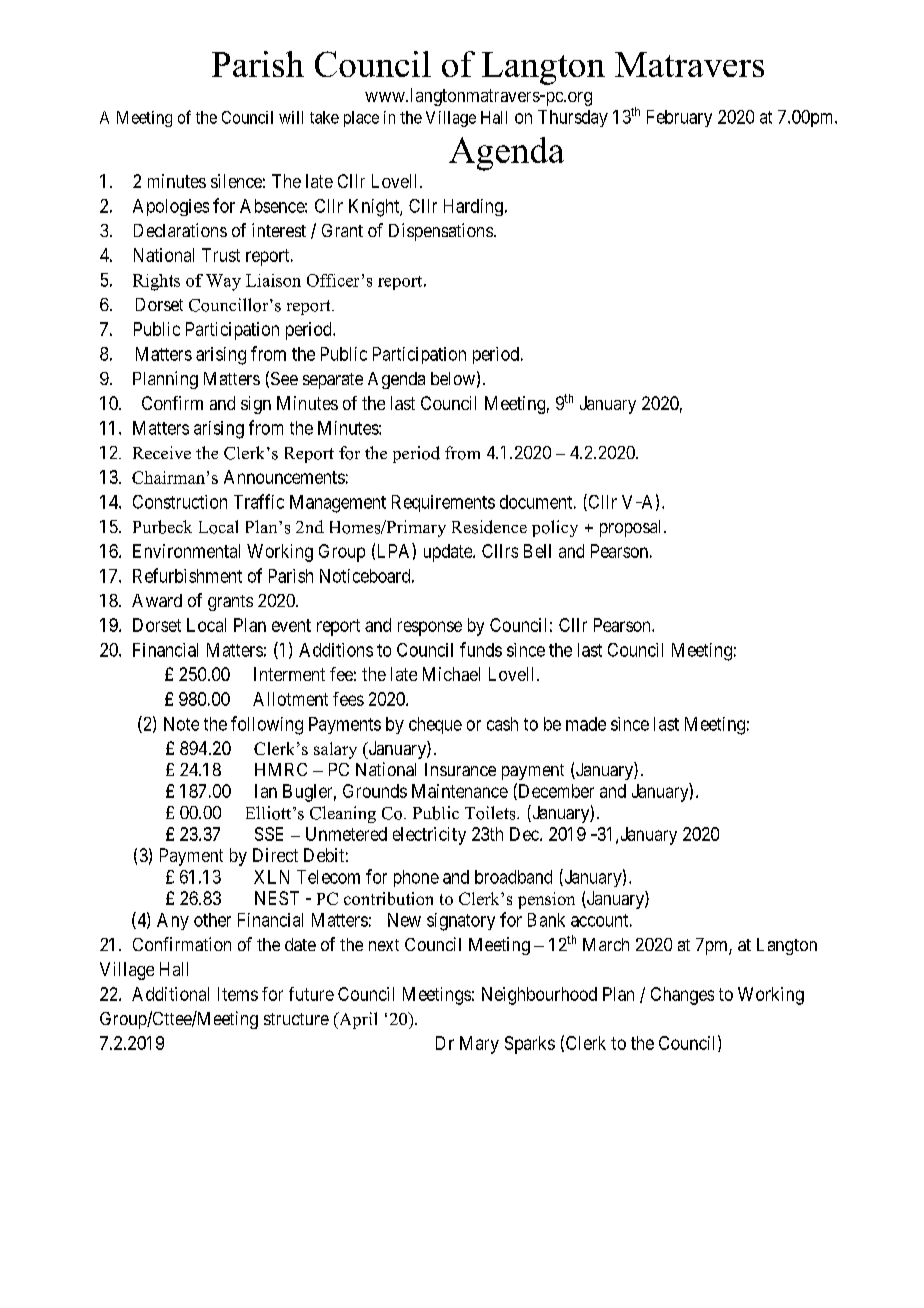  What do you see at coordinates (181, 724) in the screenshot?
I see `Note` at bounding box center [181, 724].
